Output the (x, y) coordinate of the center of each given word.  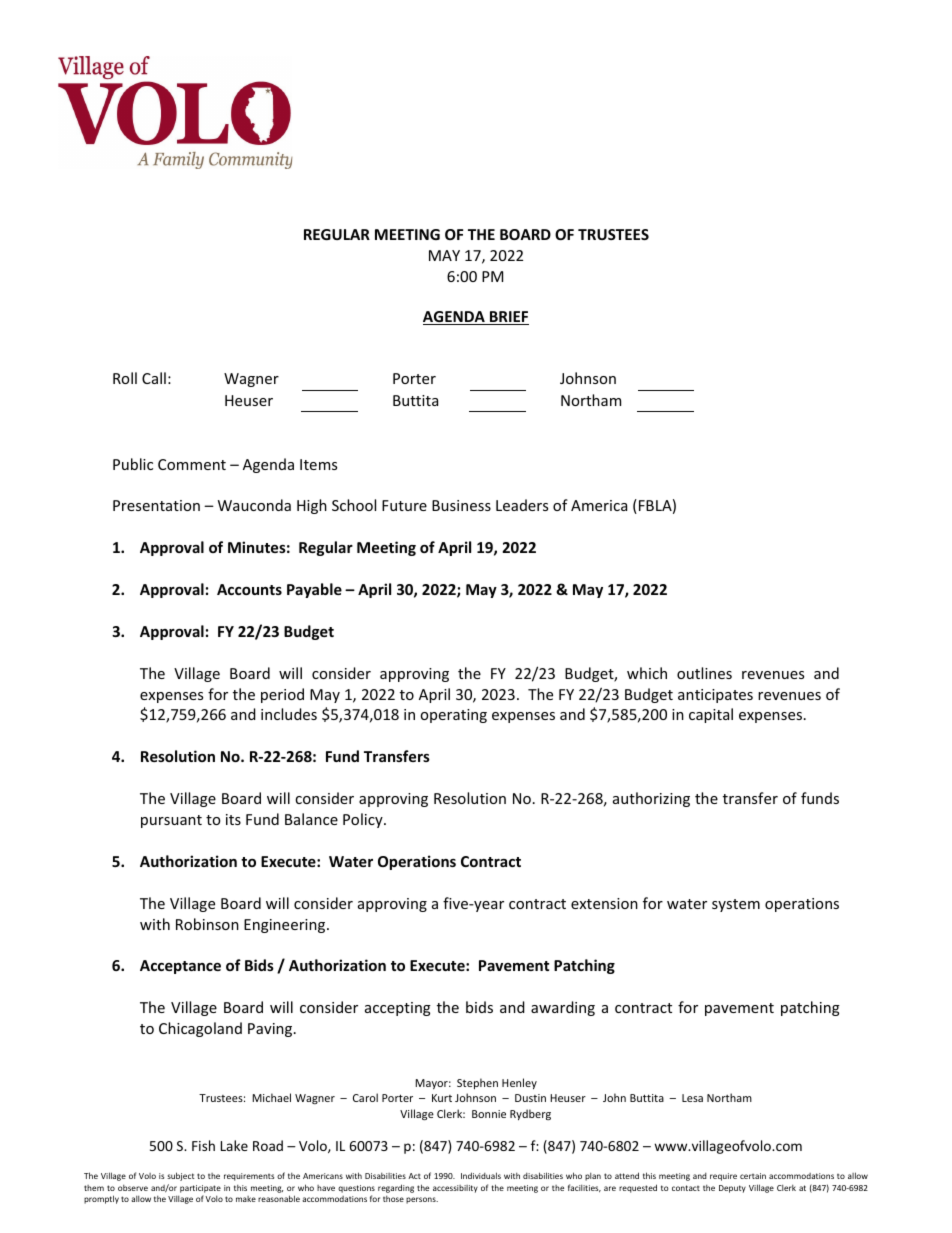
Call (154, 378)
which (647, 673)
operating (453, 716)
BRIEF (508, 318)
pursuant (171, 821)
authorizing (651, 799)
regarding (396, 1188)
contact (686, 1188)
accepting (398, 1009)
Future (404, 505)
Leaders (522, 505)
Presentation (156, 505)
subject (181, 1176)
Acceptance (180, 967)
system (736, 905)
